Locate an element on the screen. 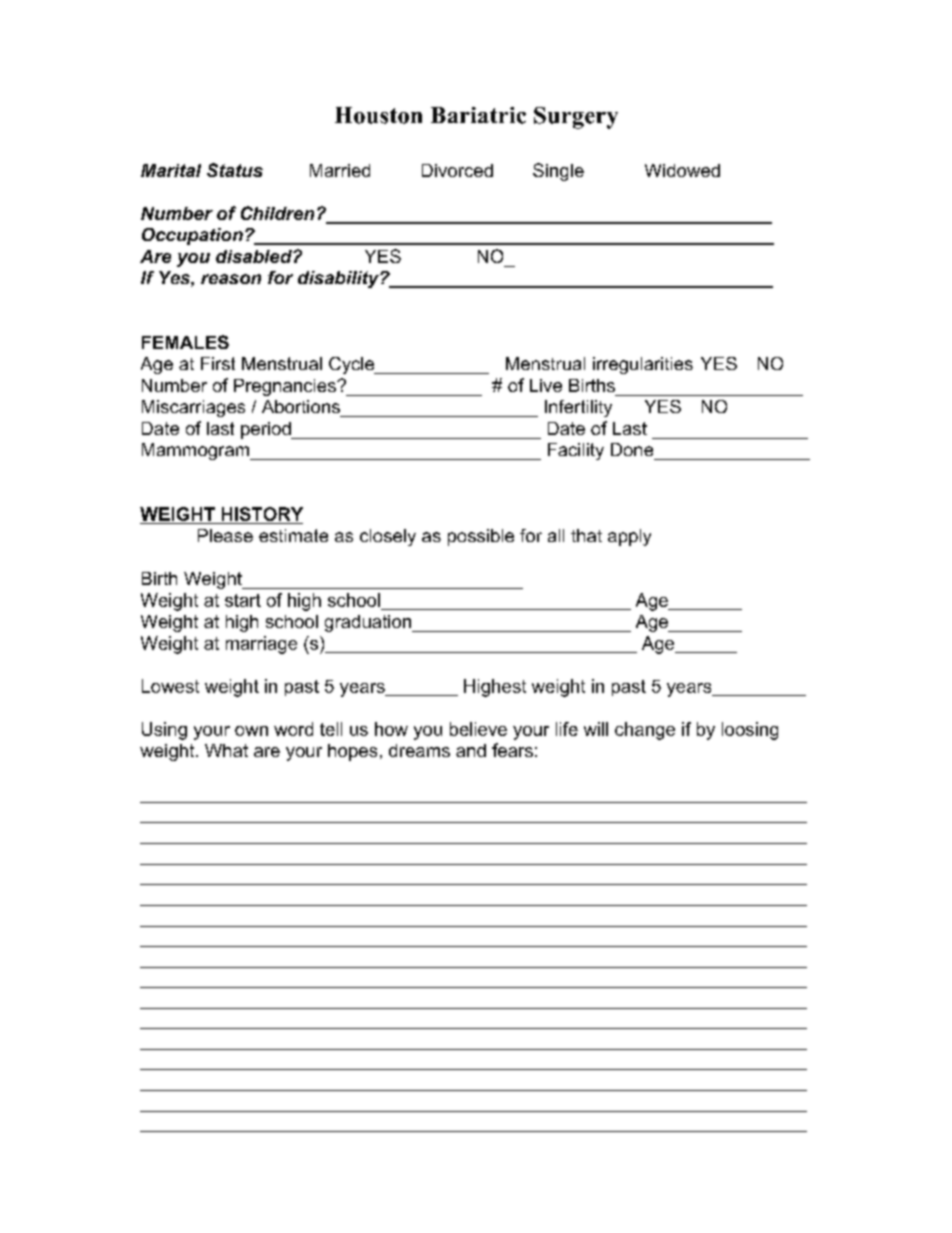 The image size is (952, 1233). own is located at coordinates (251, 731).
